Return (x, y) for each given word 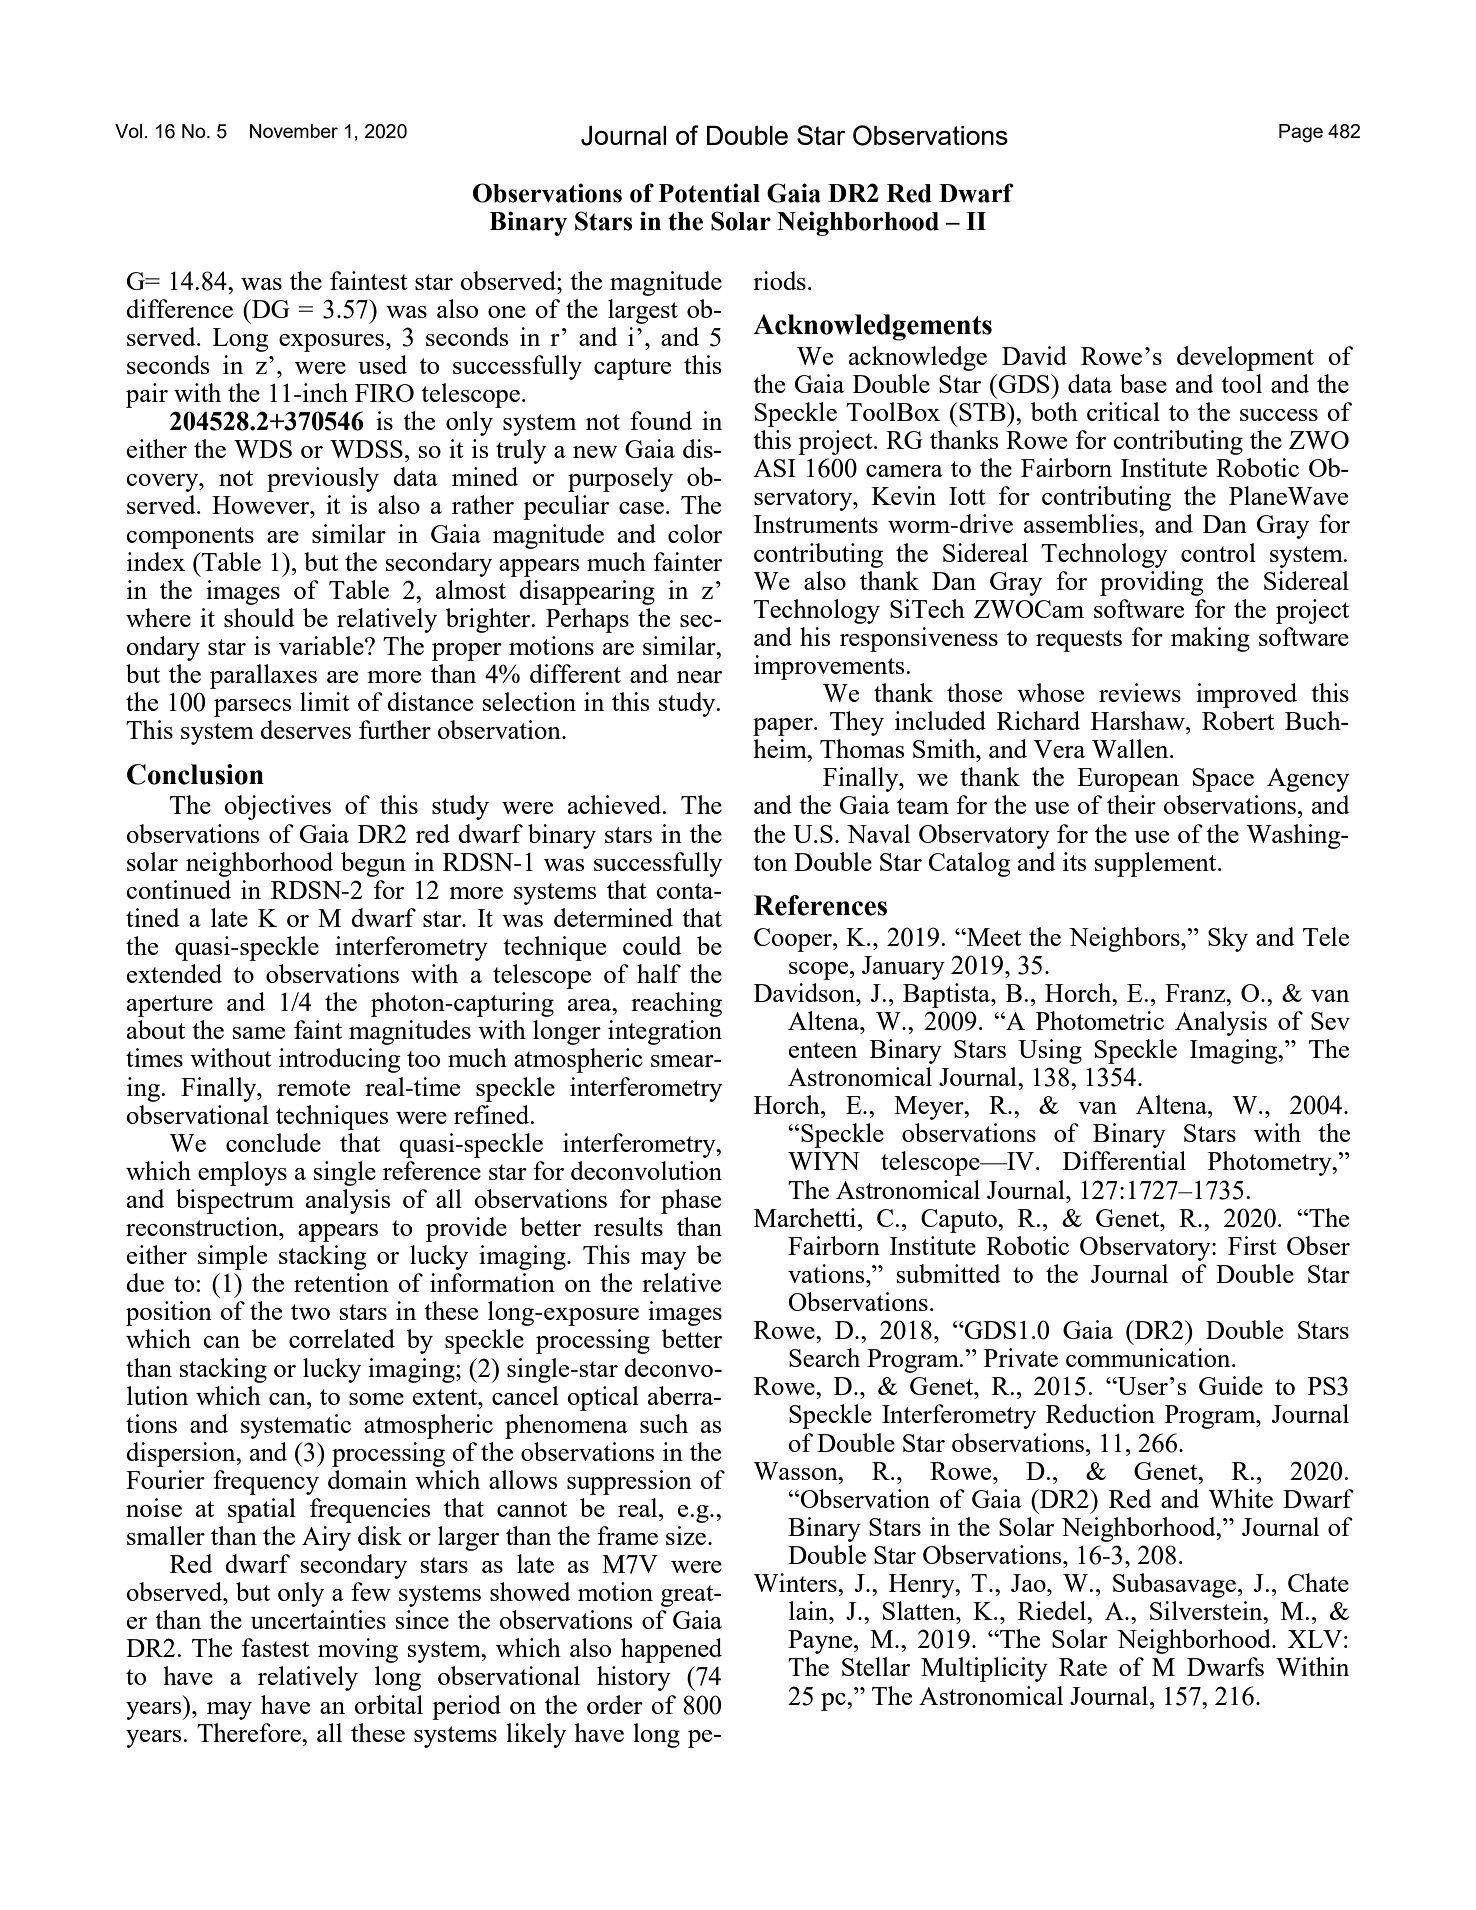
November (294, 131)
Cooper (794, 940)
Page (1301, 133)
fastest (275, 1647)
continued (178, 889)
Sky (1228, 939)
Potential (709, 193)
